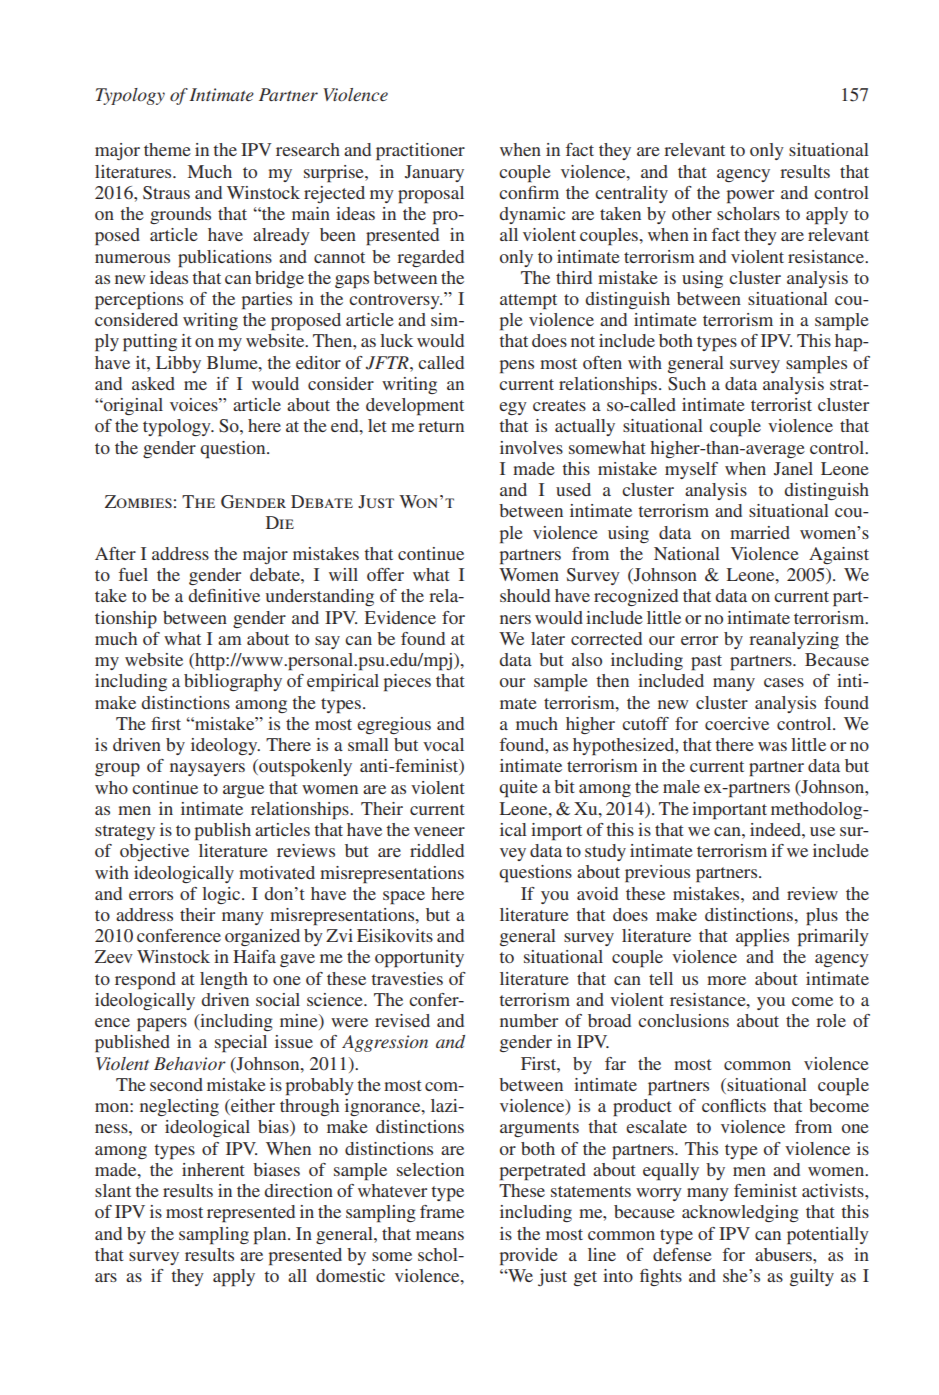  Describe the element at coordinates (437, 850) in the document. I see `riddled` at that location.
